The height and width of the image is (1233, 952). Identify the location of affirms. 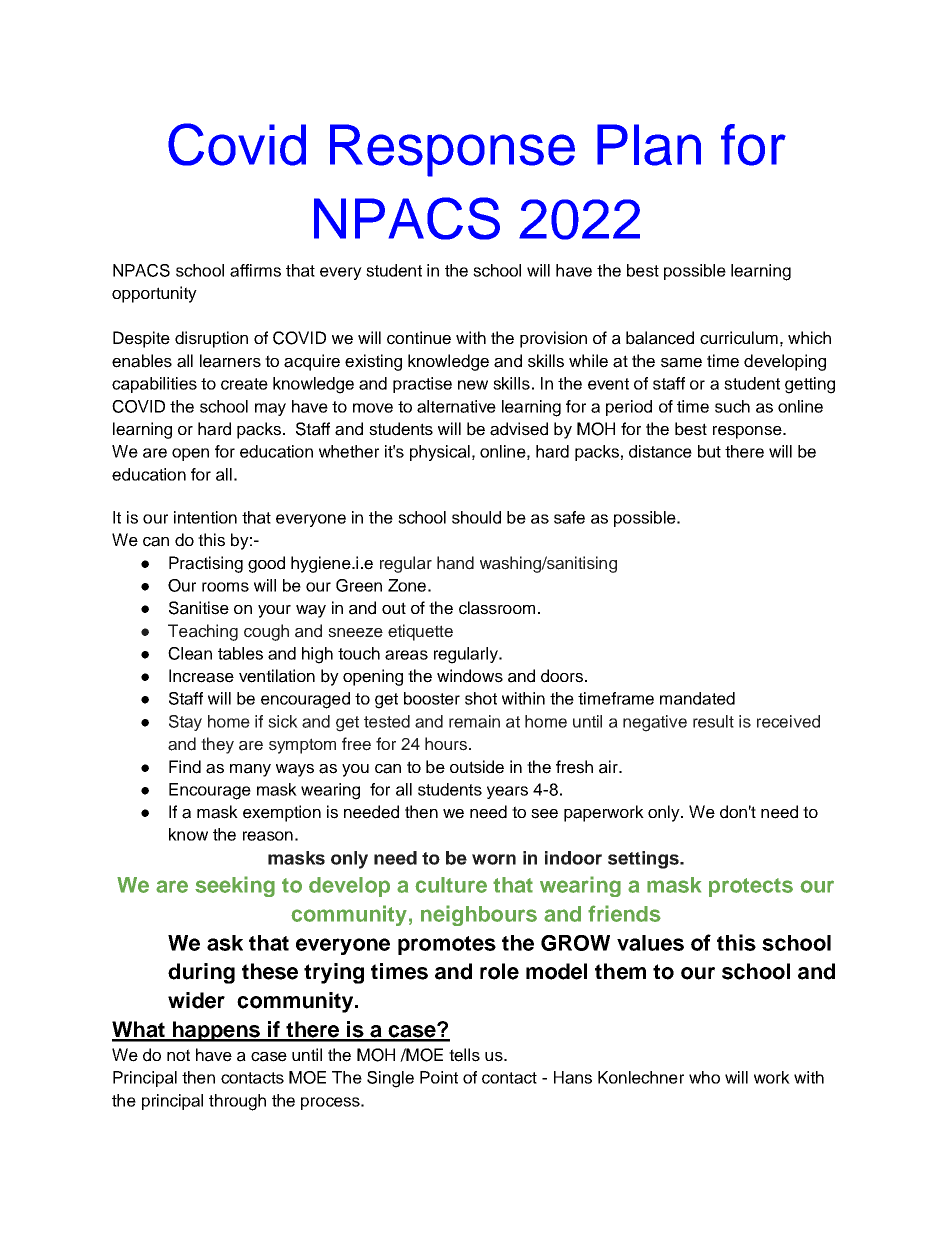
(255, 270).
